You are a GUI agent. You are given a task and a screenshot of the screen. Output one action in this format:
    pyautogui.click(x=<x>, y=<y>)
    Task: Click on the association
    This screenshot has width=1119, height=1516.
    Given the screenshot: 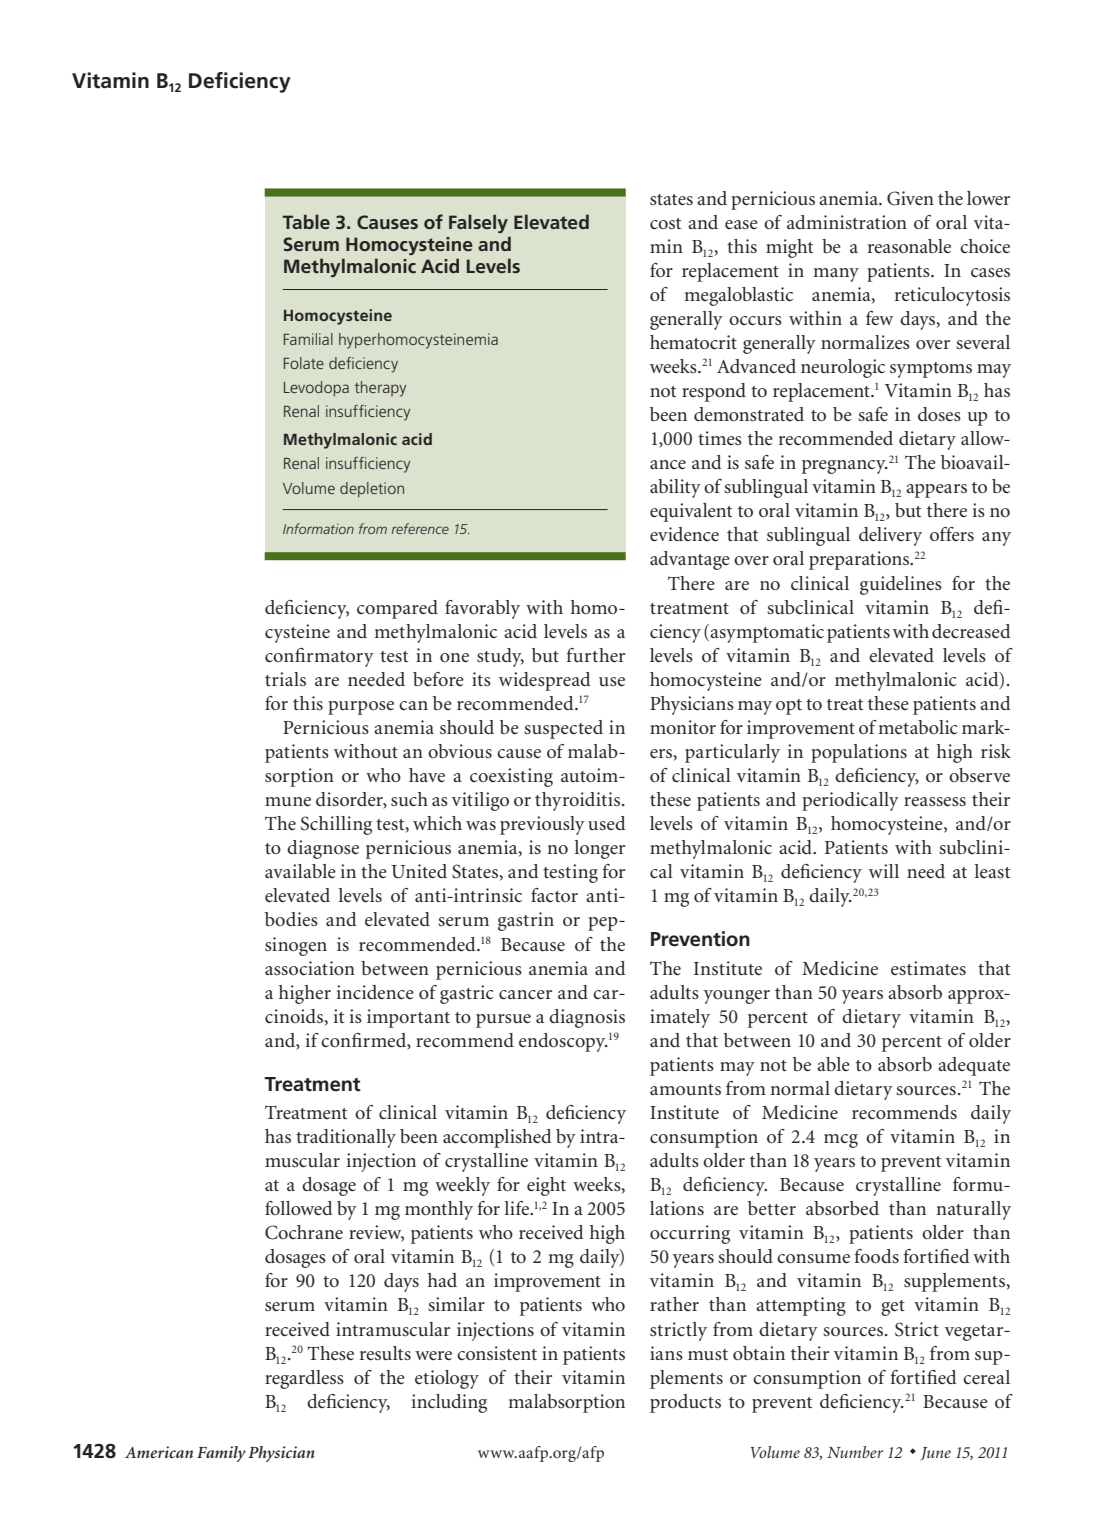 What is the action you would take?
    pyautogui.click(x=310, y=968)
